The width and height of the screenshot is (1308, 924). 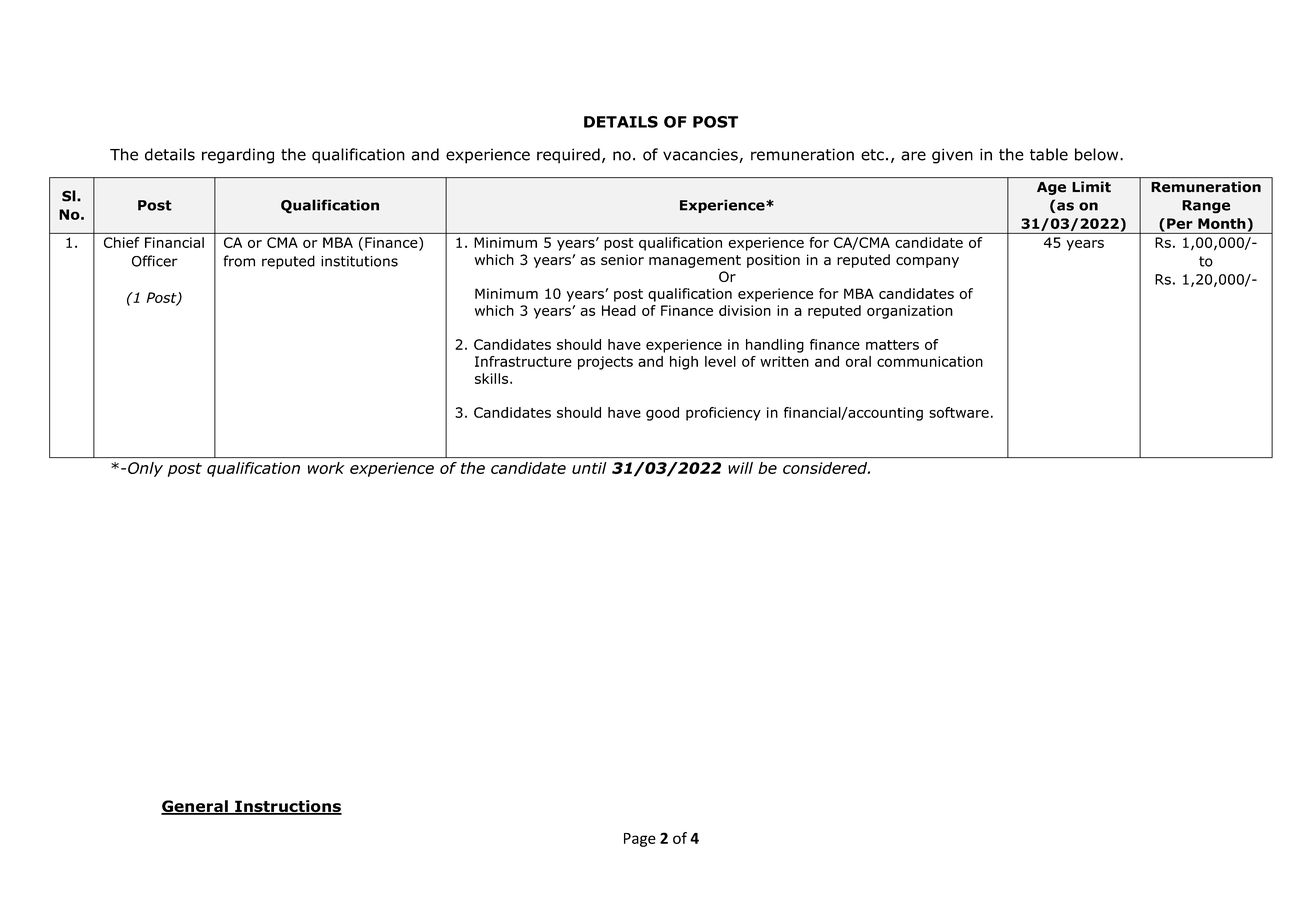 What do you see at coordinates (195, 807) in the screenshot?
I see `General` at bounding box center [195, 807].
